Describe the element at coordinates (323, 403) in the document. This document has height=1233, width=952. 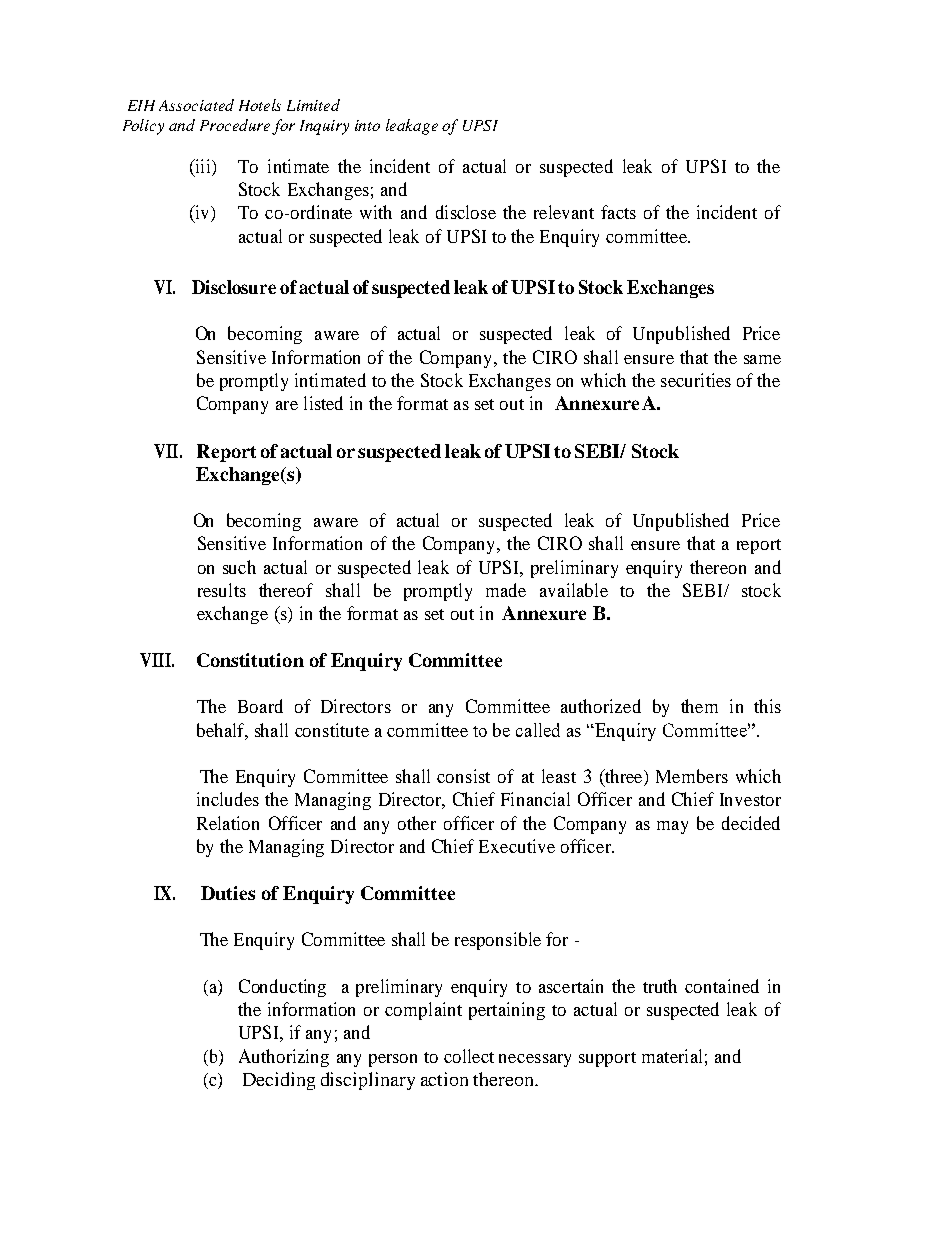
I see `listed` at that location.
